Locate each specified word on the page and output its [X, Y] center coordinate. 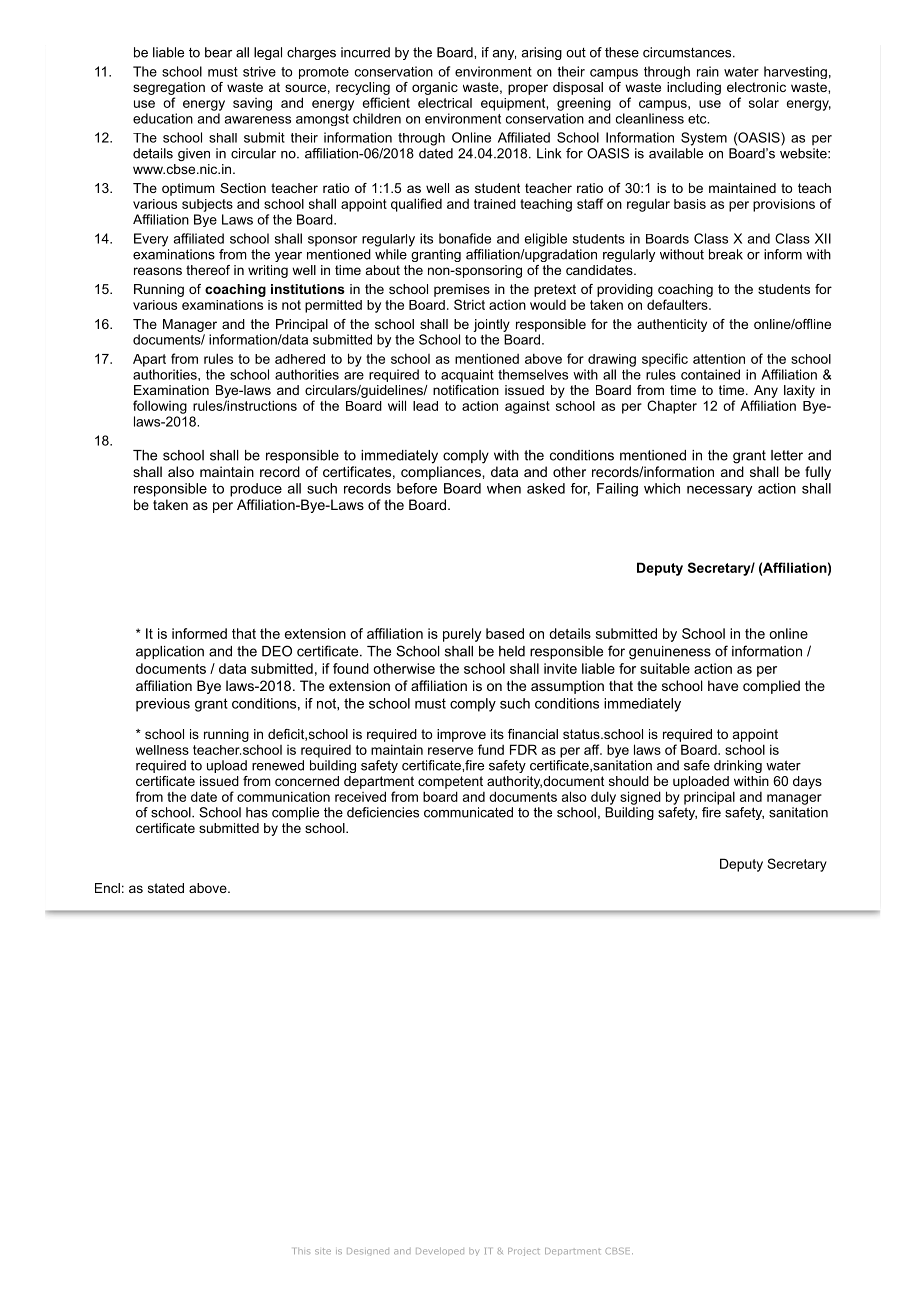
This [302, 1251]
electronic [756, 87]
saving [252, 104]
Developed [440, 1251]
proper [528, 89]
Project [524, 1252]
